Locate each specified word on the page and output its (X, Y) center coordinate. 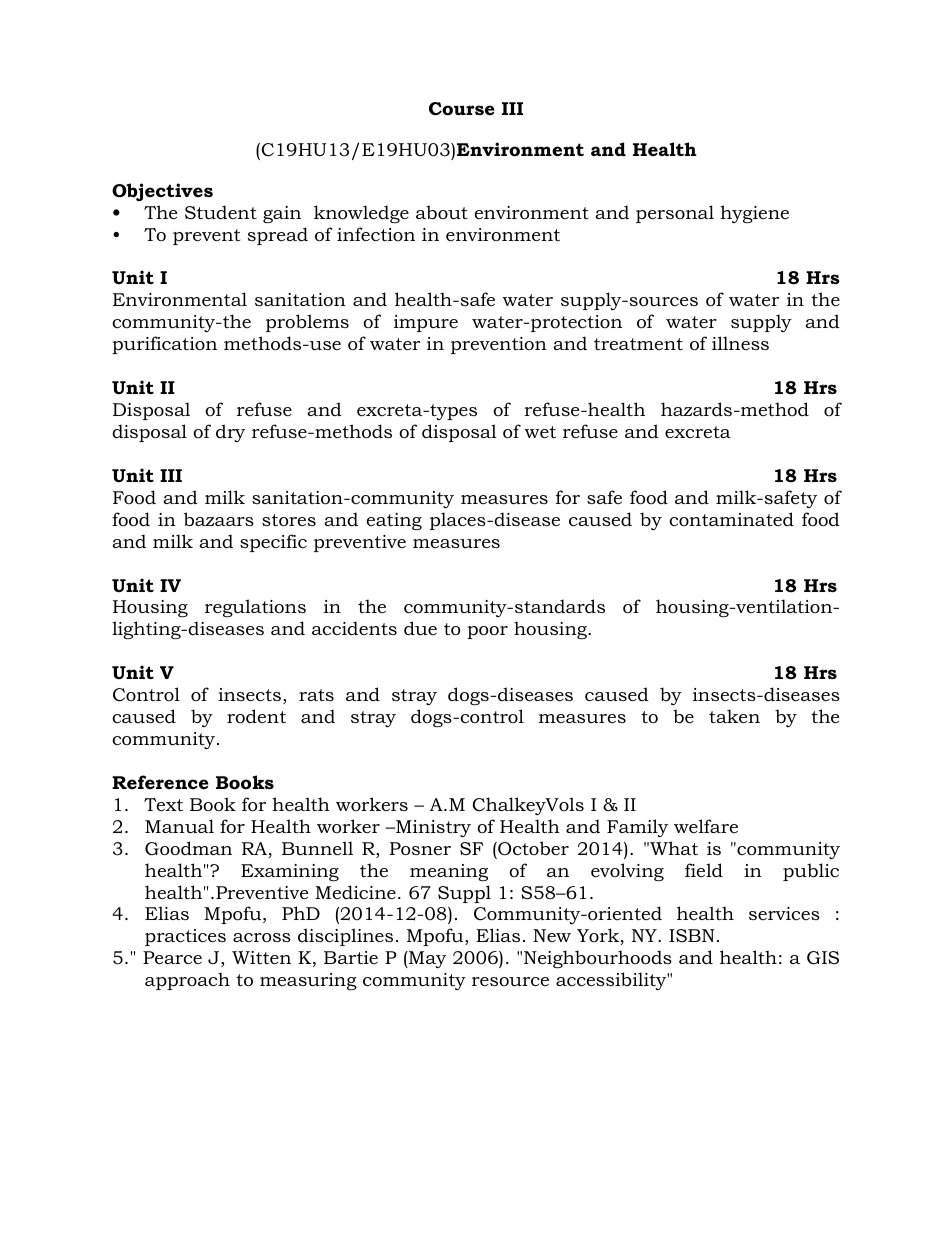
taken (734, 716)
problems (307, 323)
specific (273, 543)
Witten (261, 957)
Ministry (432, 828)
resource (510, 982)
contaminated (731, 519)
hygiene (754, 214)
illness (740, 343)
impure (426, 323)
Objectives (162, 192)
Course (462, 109)
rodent (256, 716)
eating (394, 521)
